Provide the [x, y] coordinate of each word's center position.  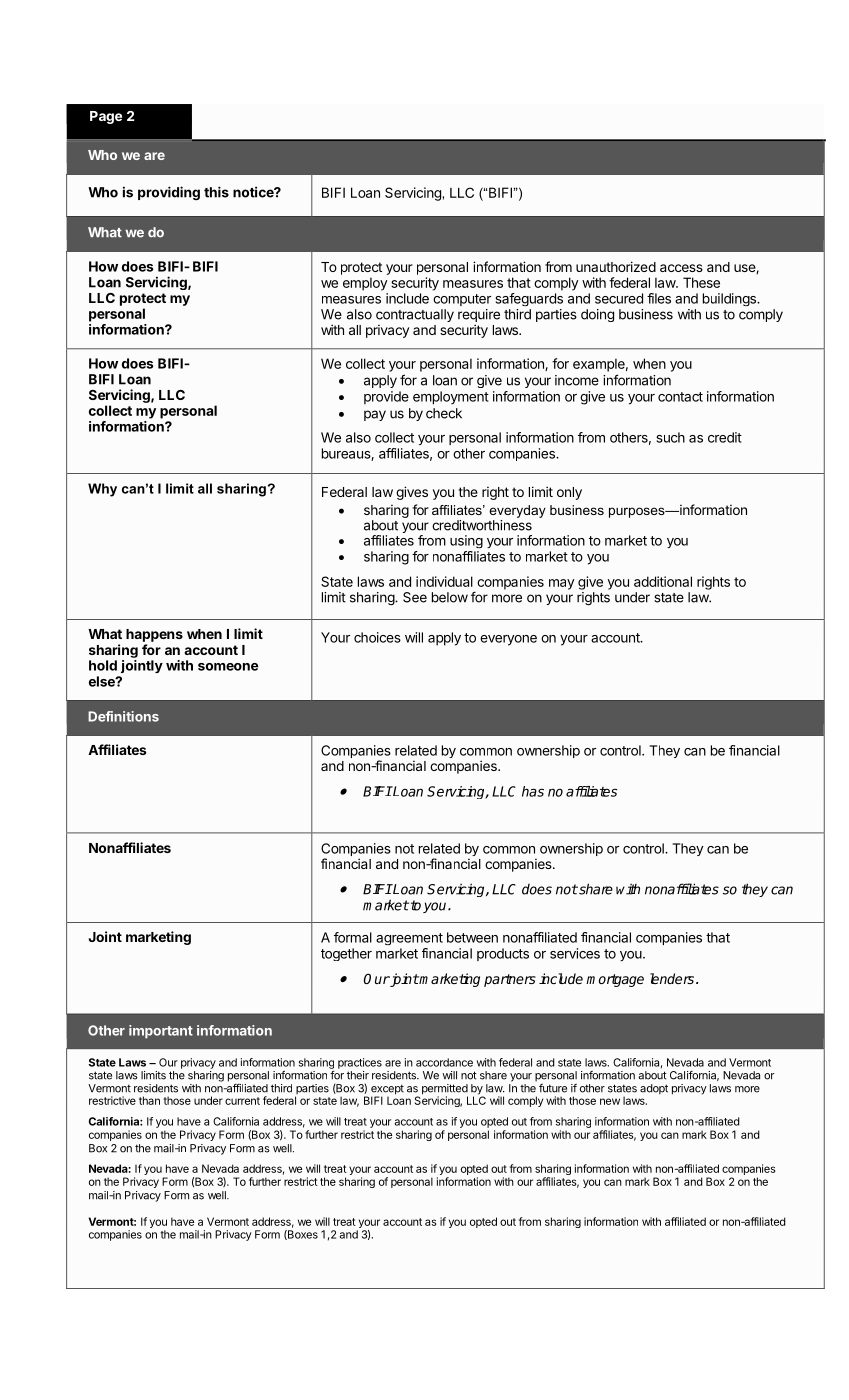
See [415, 597]
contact [680, 397]
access [681, 268]
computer [462, 300]
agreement [409, 939]
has [533, 791]
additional [663, 581]
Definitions [123, 716]
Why [102, 490]
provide [386, 397]
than [149, 1100]
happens [154, 635]
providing [169, 193]
